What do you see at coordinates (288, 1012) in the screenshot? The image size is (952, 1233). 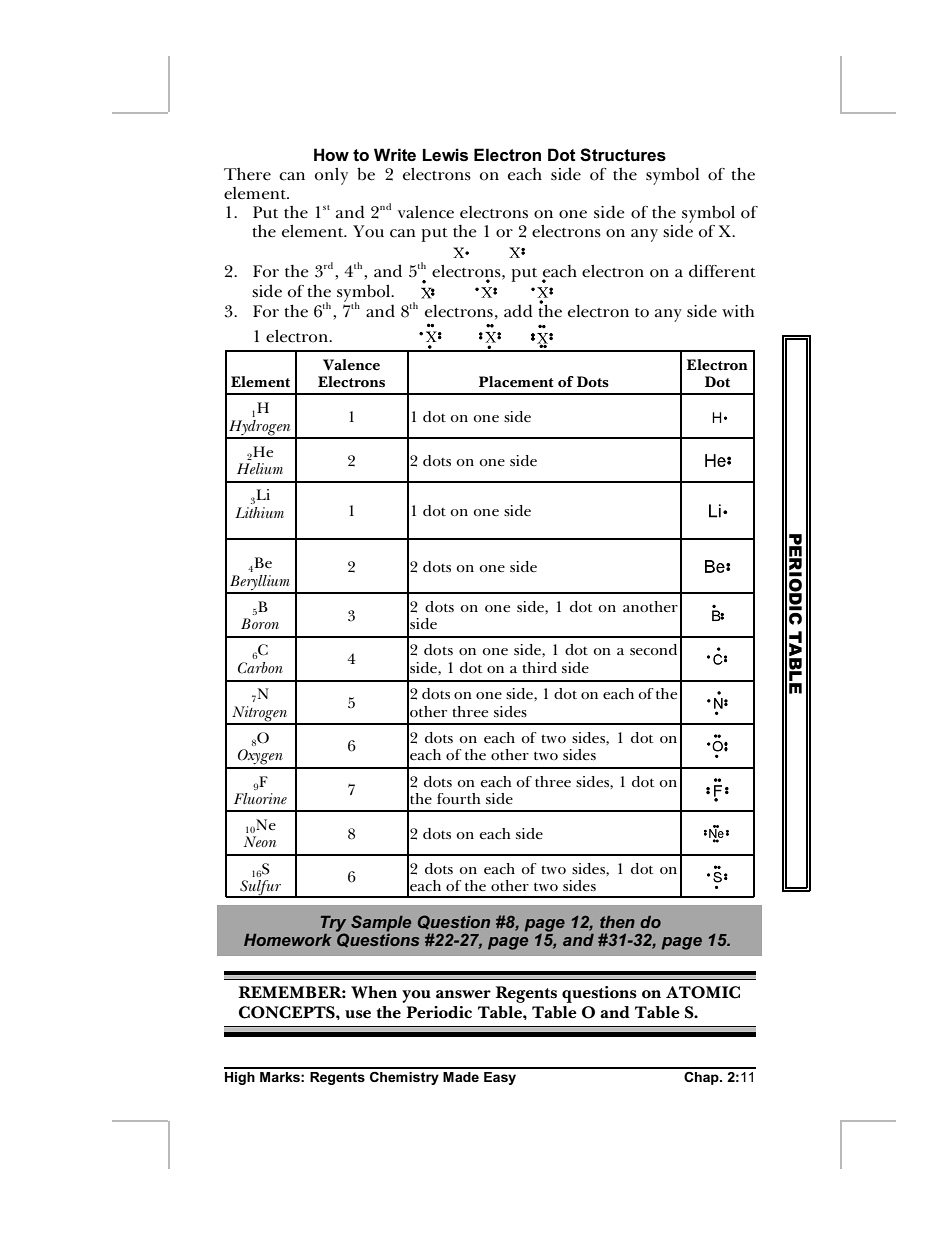 I see `CONCEPTS` at bounding box center [288, 1012].
